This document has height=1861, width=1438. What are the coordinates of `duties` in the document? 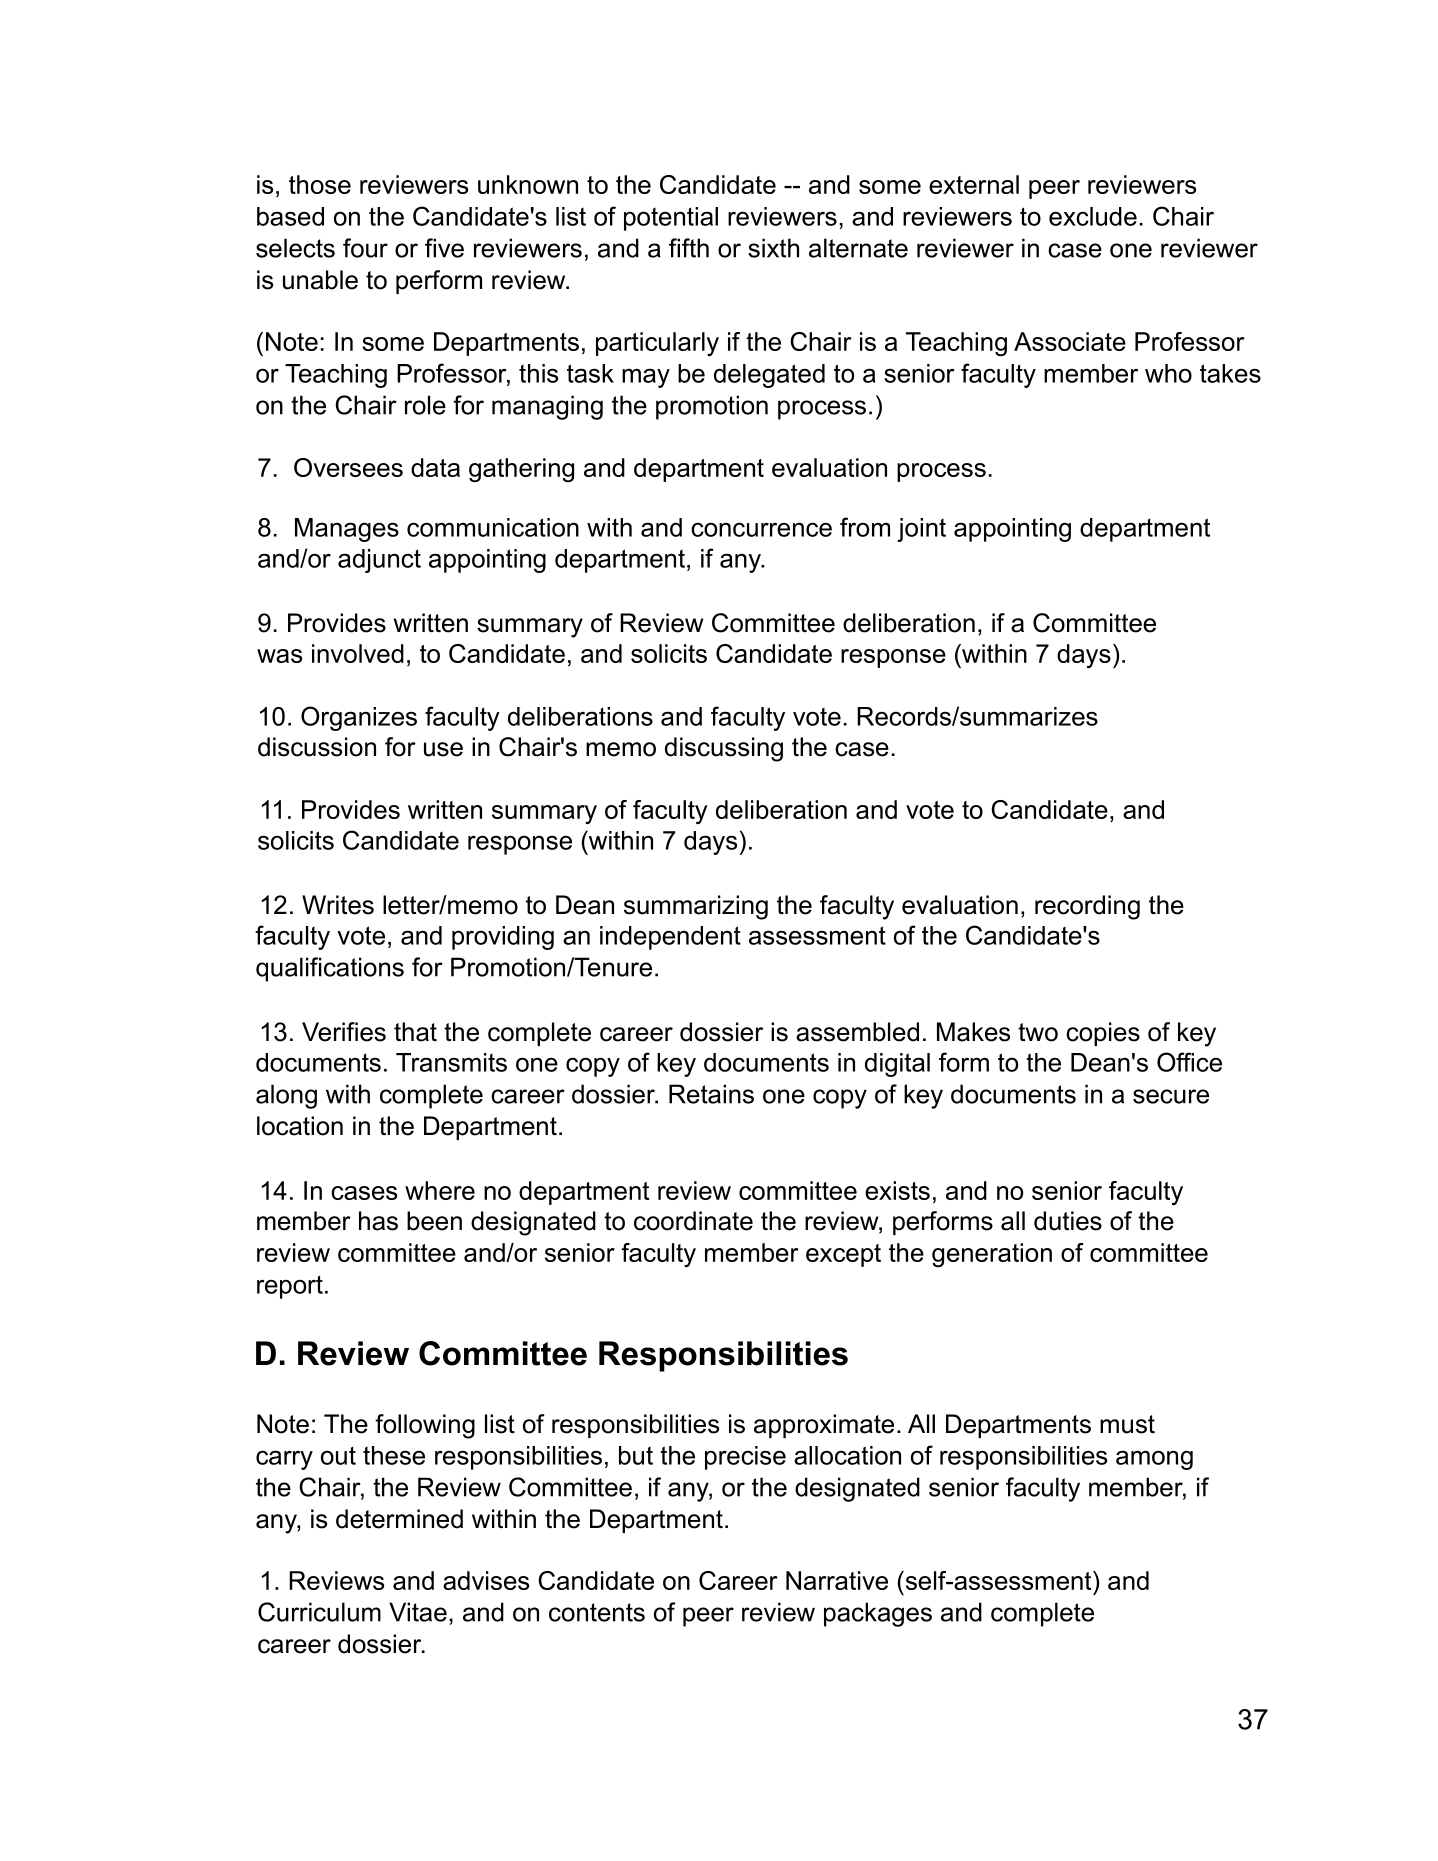 It's located at (1068, 1221).
